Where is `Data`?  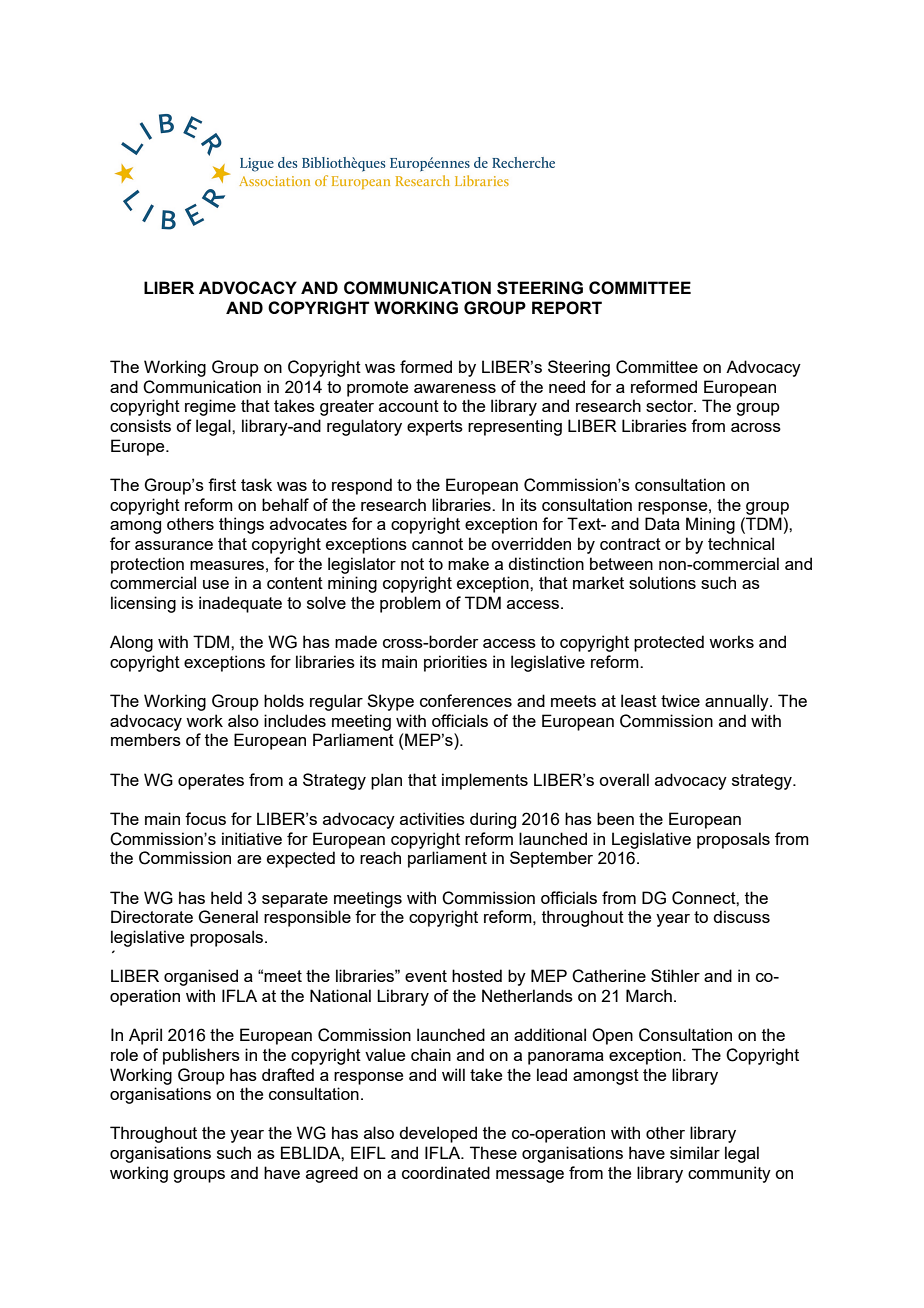
Data is located at coordinates (662, 523).
